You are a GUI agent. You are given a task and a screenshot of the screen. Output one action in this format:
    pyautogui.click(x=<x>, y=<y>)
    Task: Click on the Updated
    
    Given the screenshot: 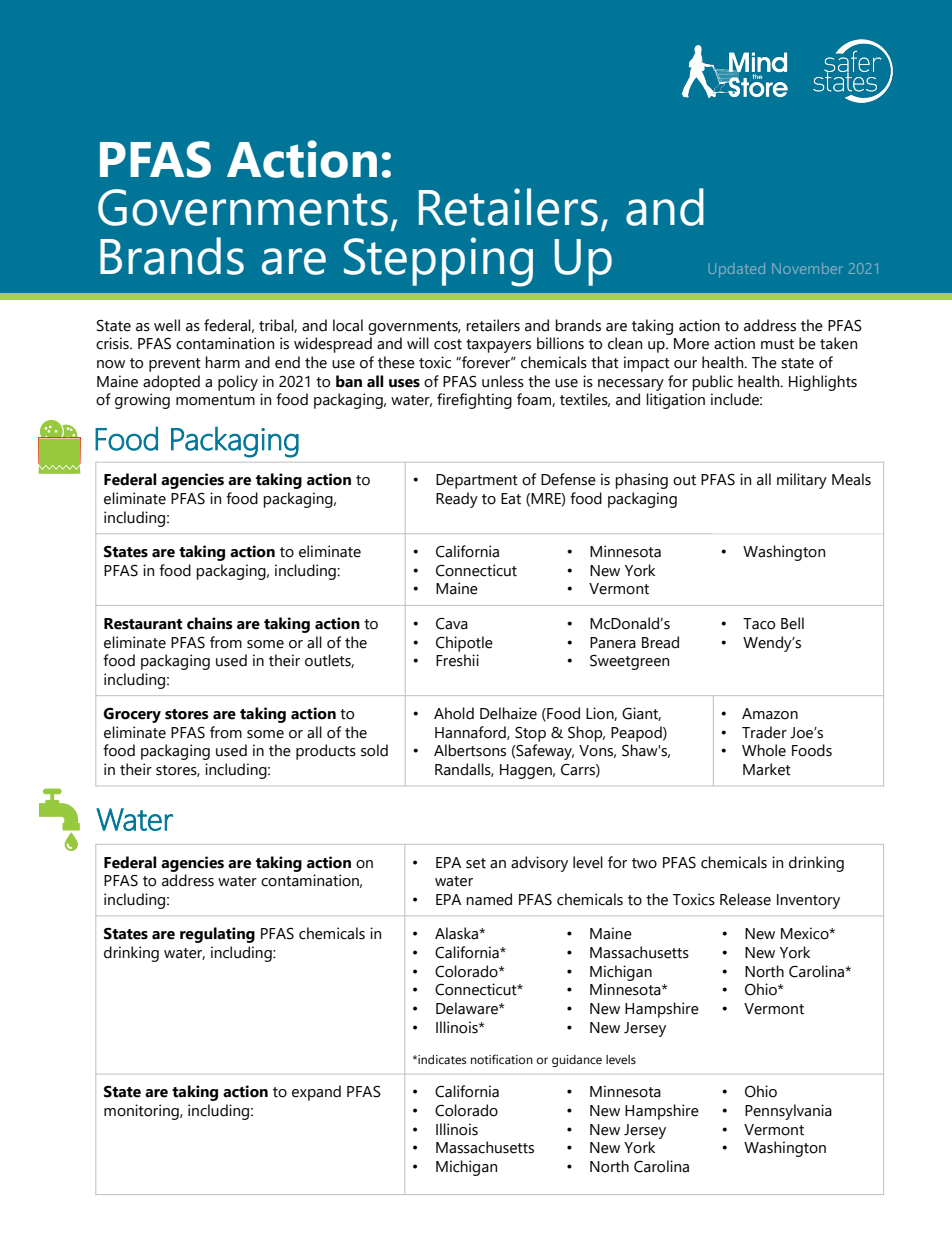 What is the action you would take?
    pyautogui.click(x=736, y=270)
